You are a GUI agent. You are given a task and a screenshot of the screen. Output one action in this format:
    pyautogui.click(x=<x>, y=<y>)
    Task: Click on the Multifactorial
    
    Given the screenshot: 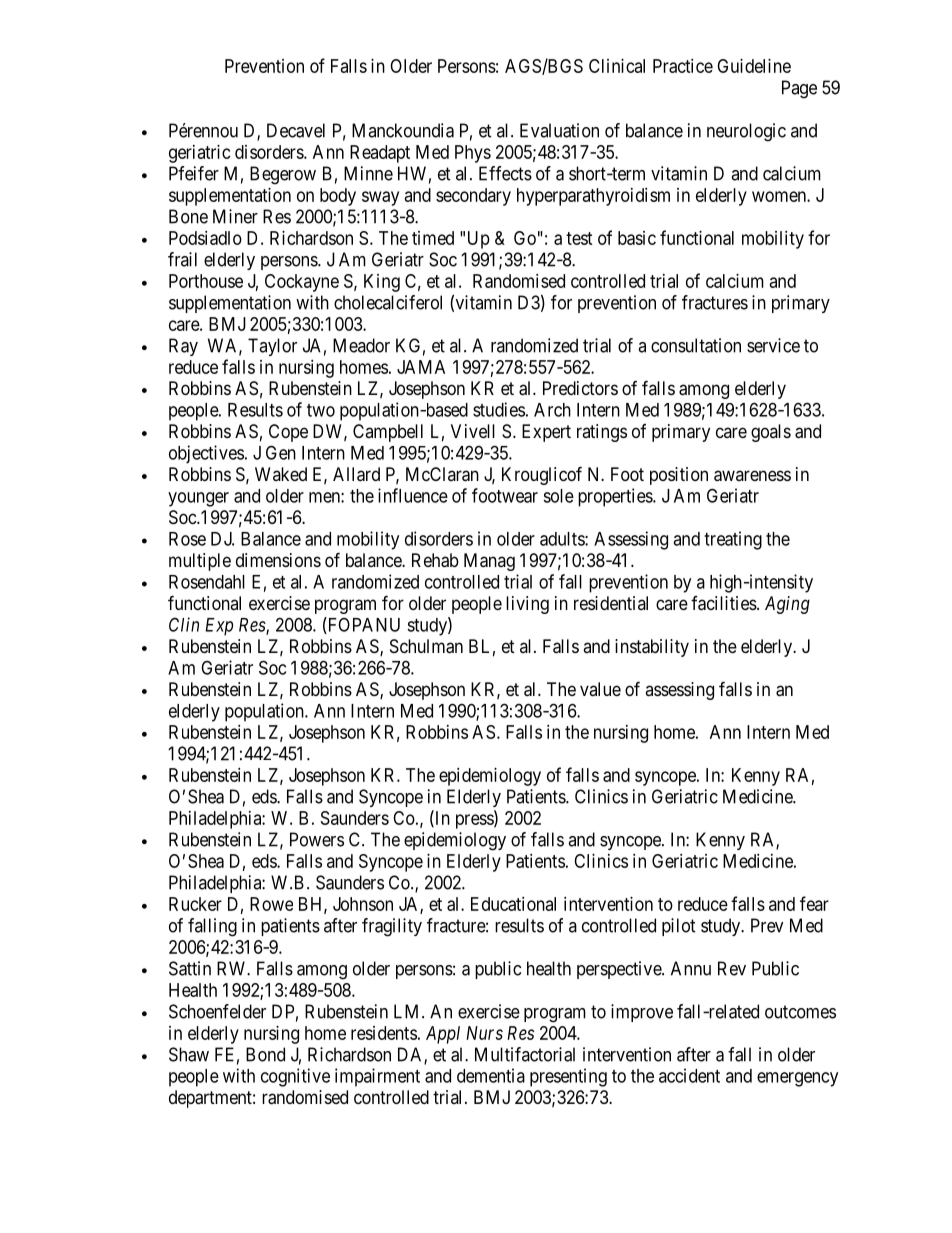 What is the action you would take?
    pyautogui.click(x=525, y=1054)
